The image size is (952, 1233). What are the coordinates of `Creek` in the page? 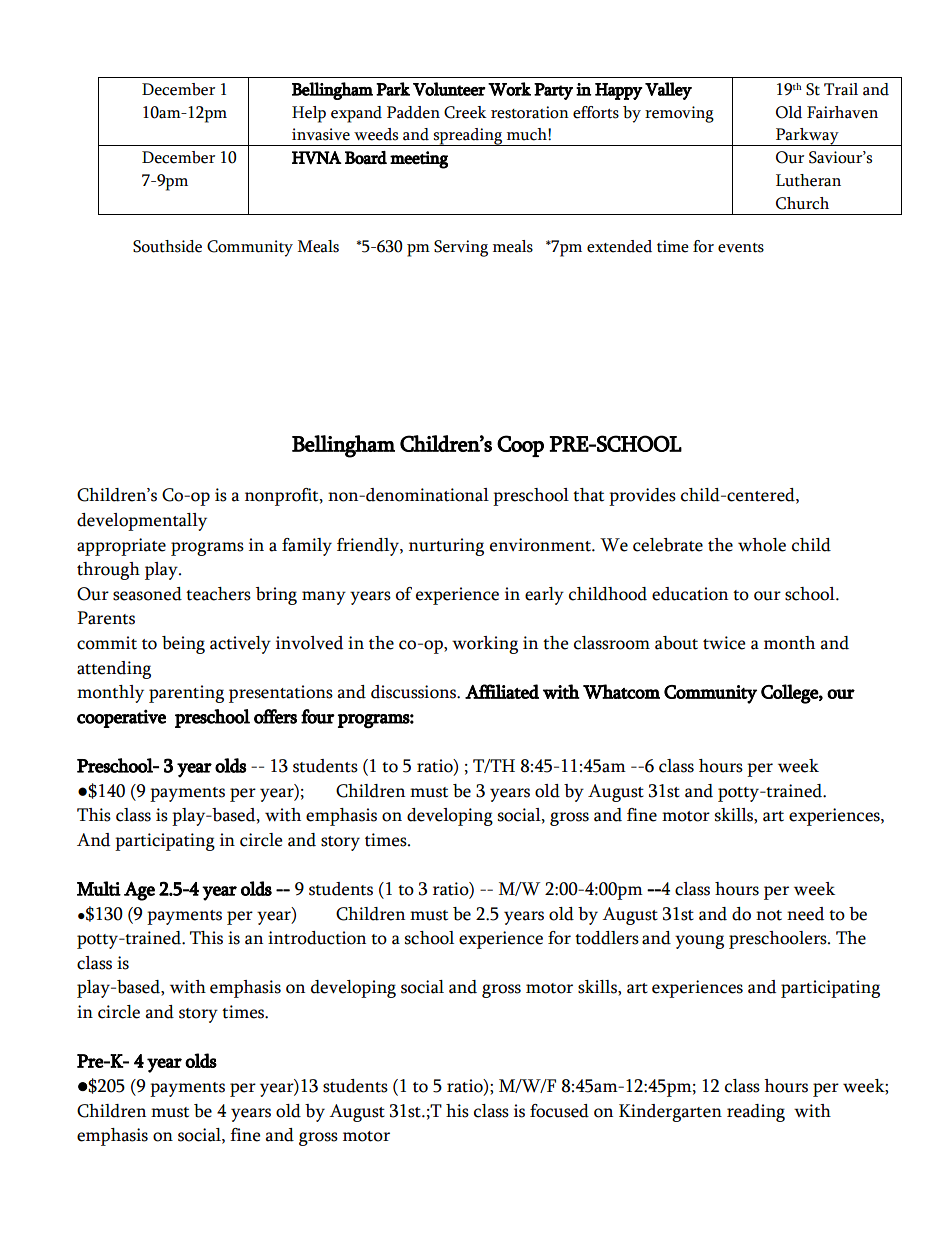 It's located at (465, 112).
